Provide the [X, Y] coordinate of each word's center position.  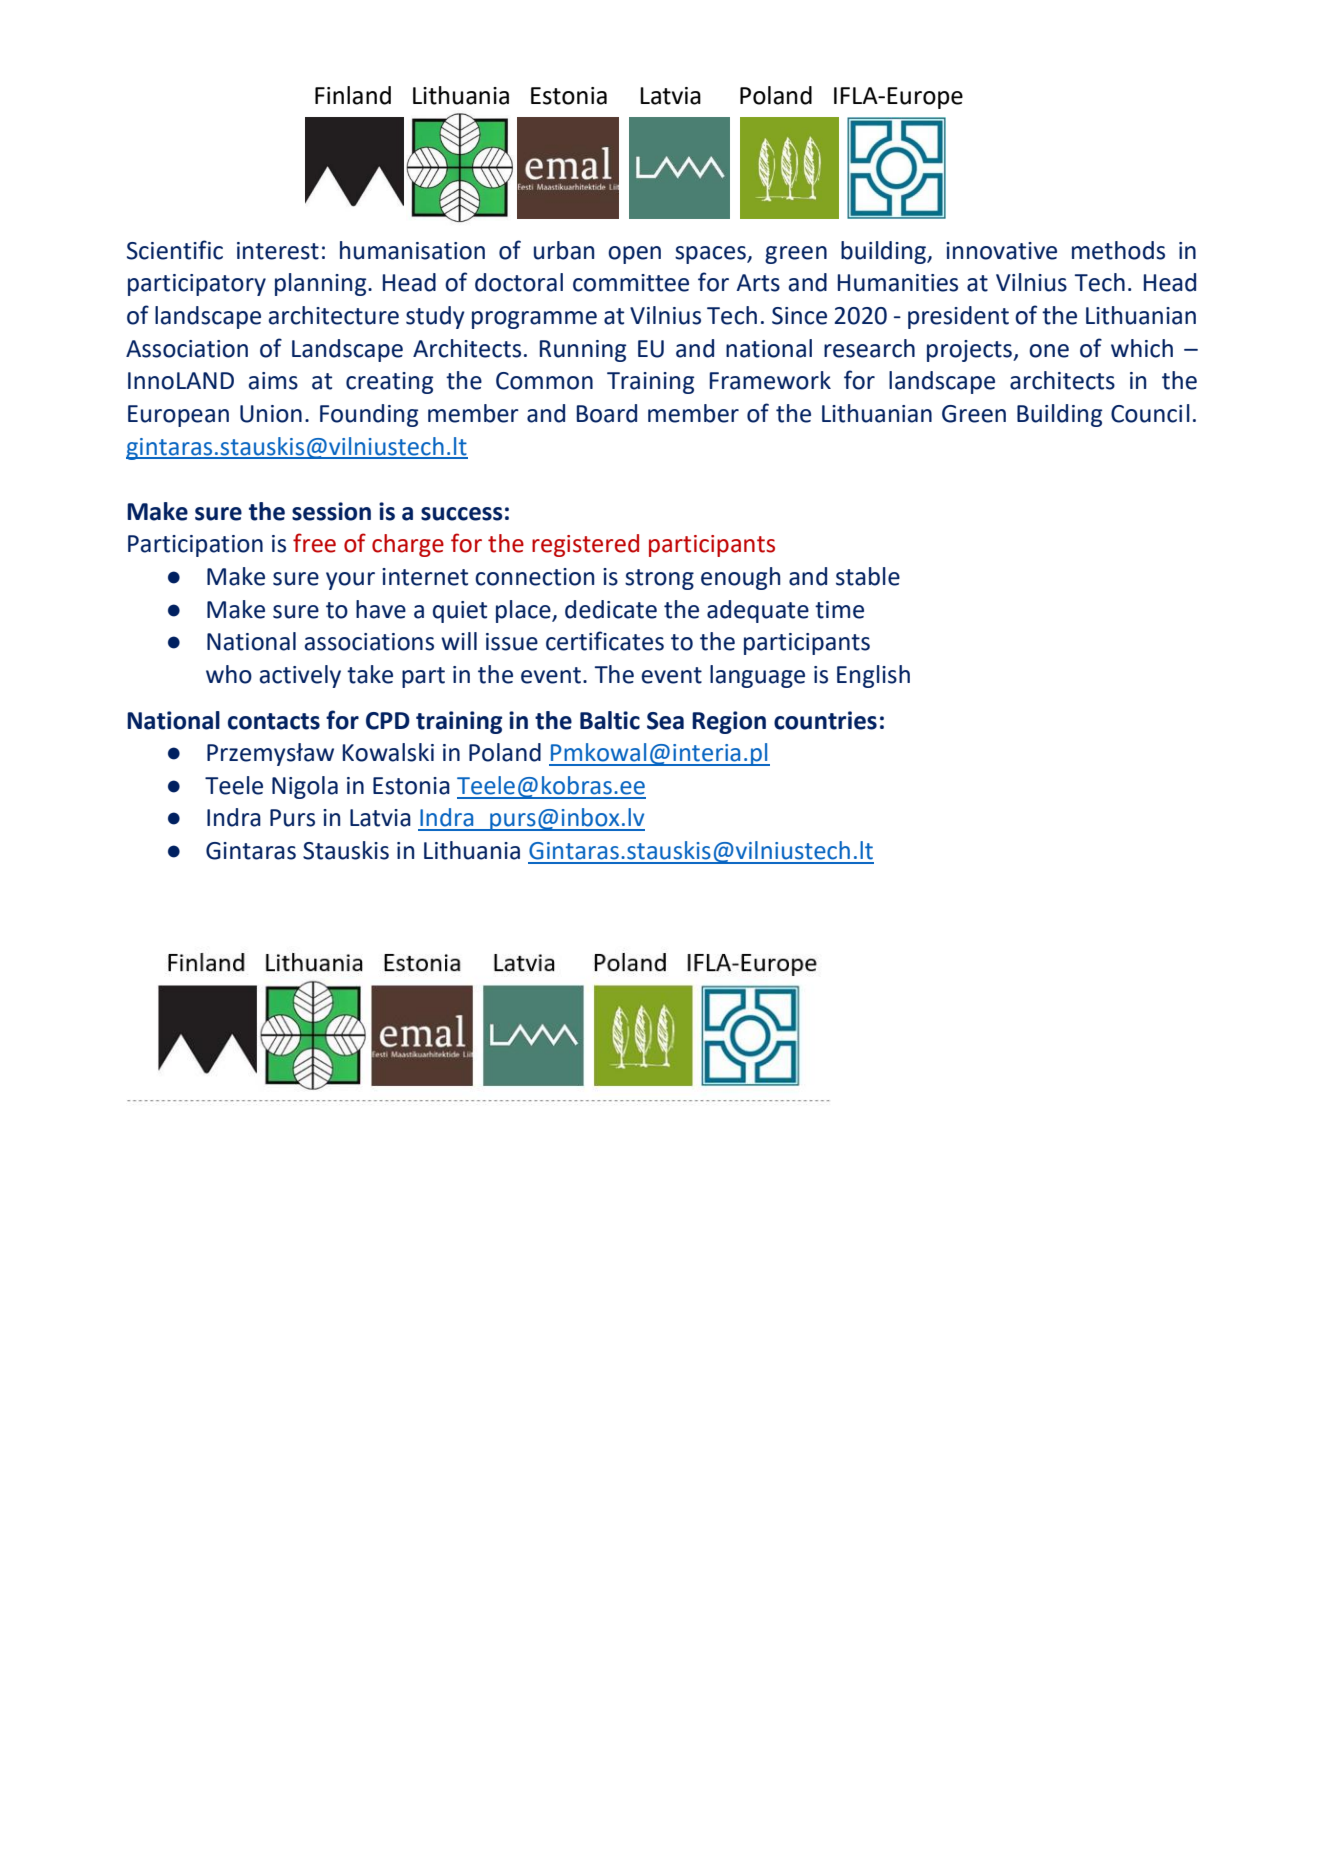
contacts [274, 721]
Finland [353, 95]
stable [868, 576]
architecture [334, 315]
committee [631, 283]
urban [564, 250]
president [958, 317]
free [314, 543]
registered [585, 545]
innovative [1001, 251]
